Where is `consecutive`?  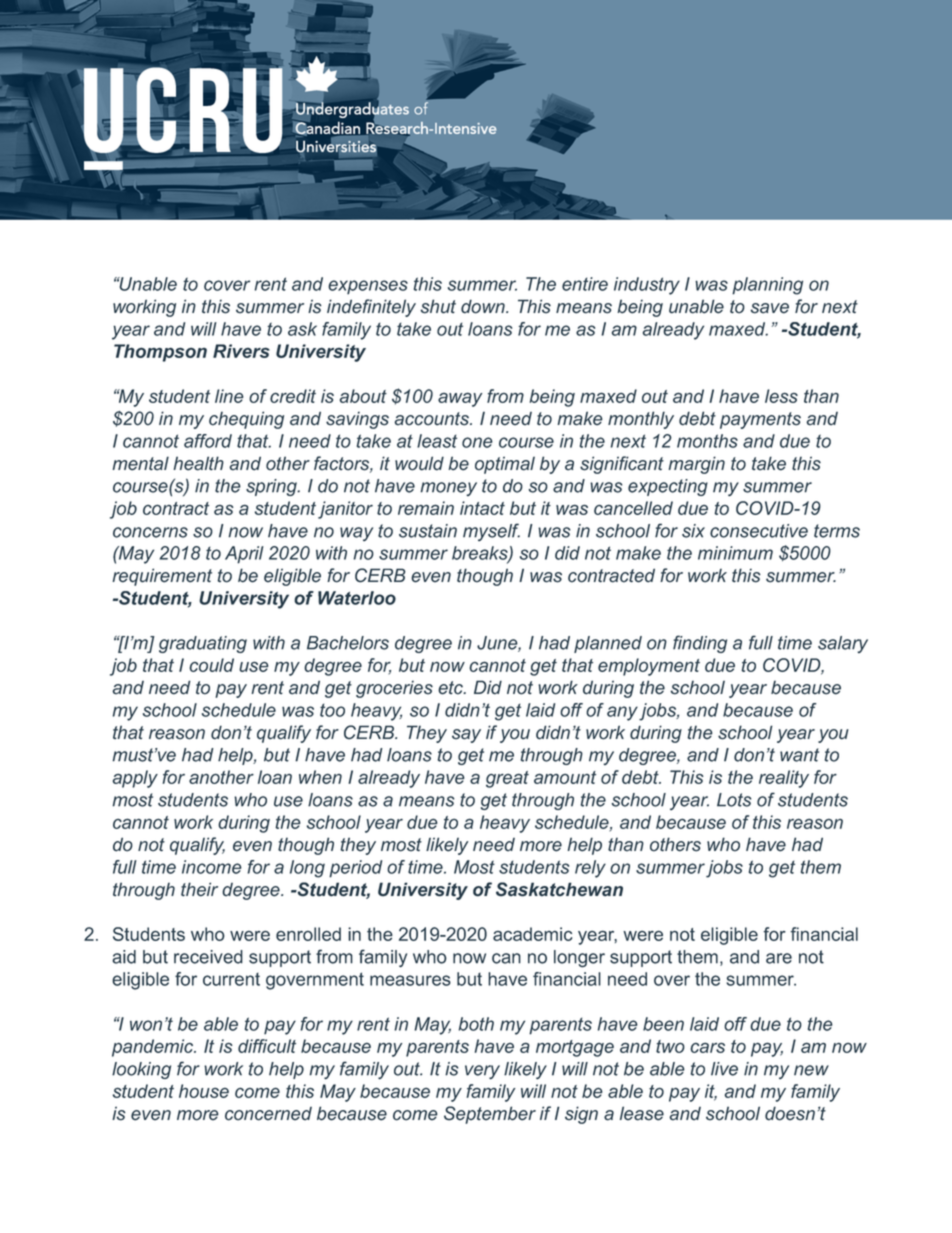 consecutive is located at coordinates (759, 531).
